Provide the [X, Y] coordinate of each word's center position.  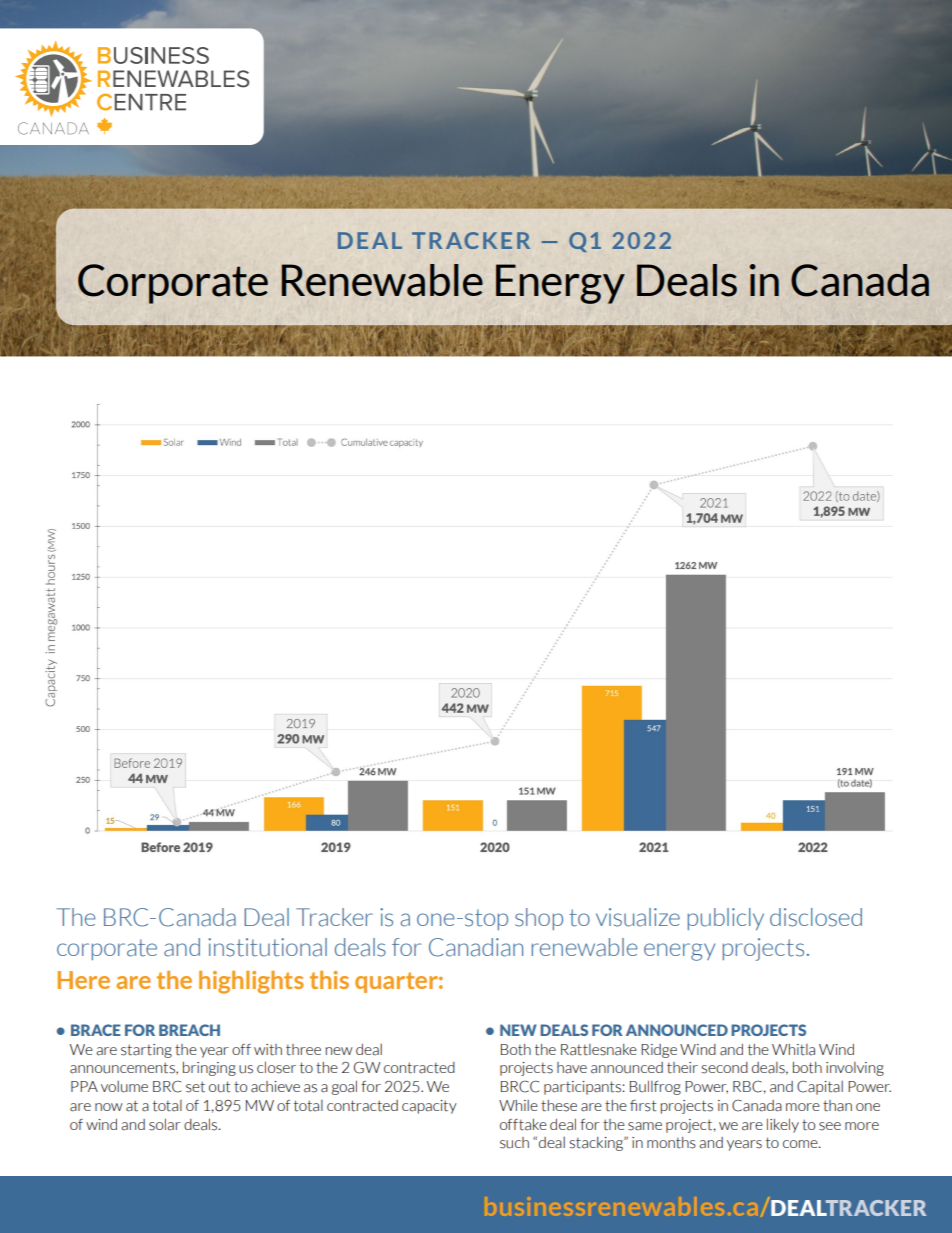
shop [539, 919]
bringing [209, 1069]
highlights [251, 982]
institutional [267, 947]
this [329, 980]
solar [165, 1124]
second [724, 1068]
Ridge [659, 1051]
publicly [726, 919]
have [572, 1068]
